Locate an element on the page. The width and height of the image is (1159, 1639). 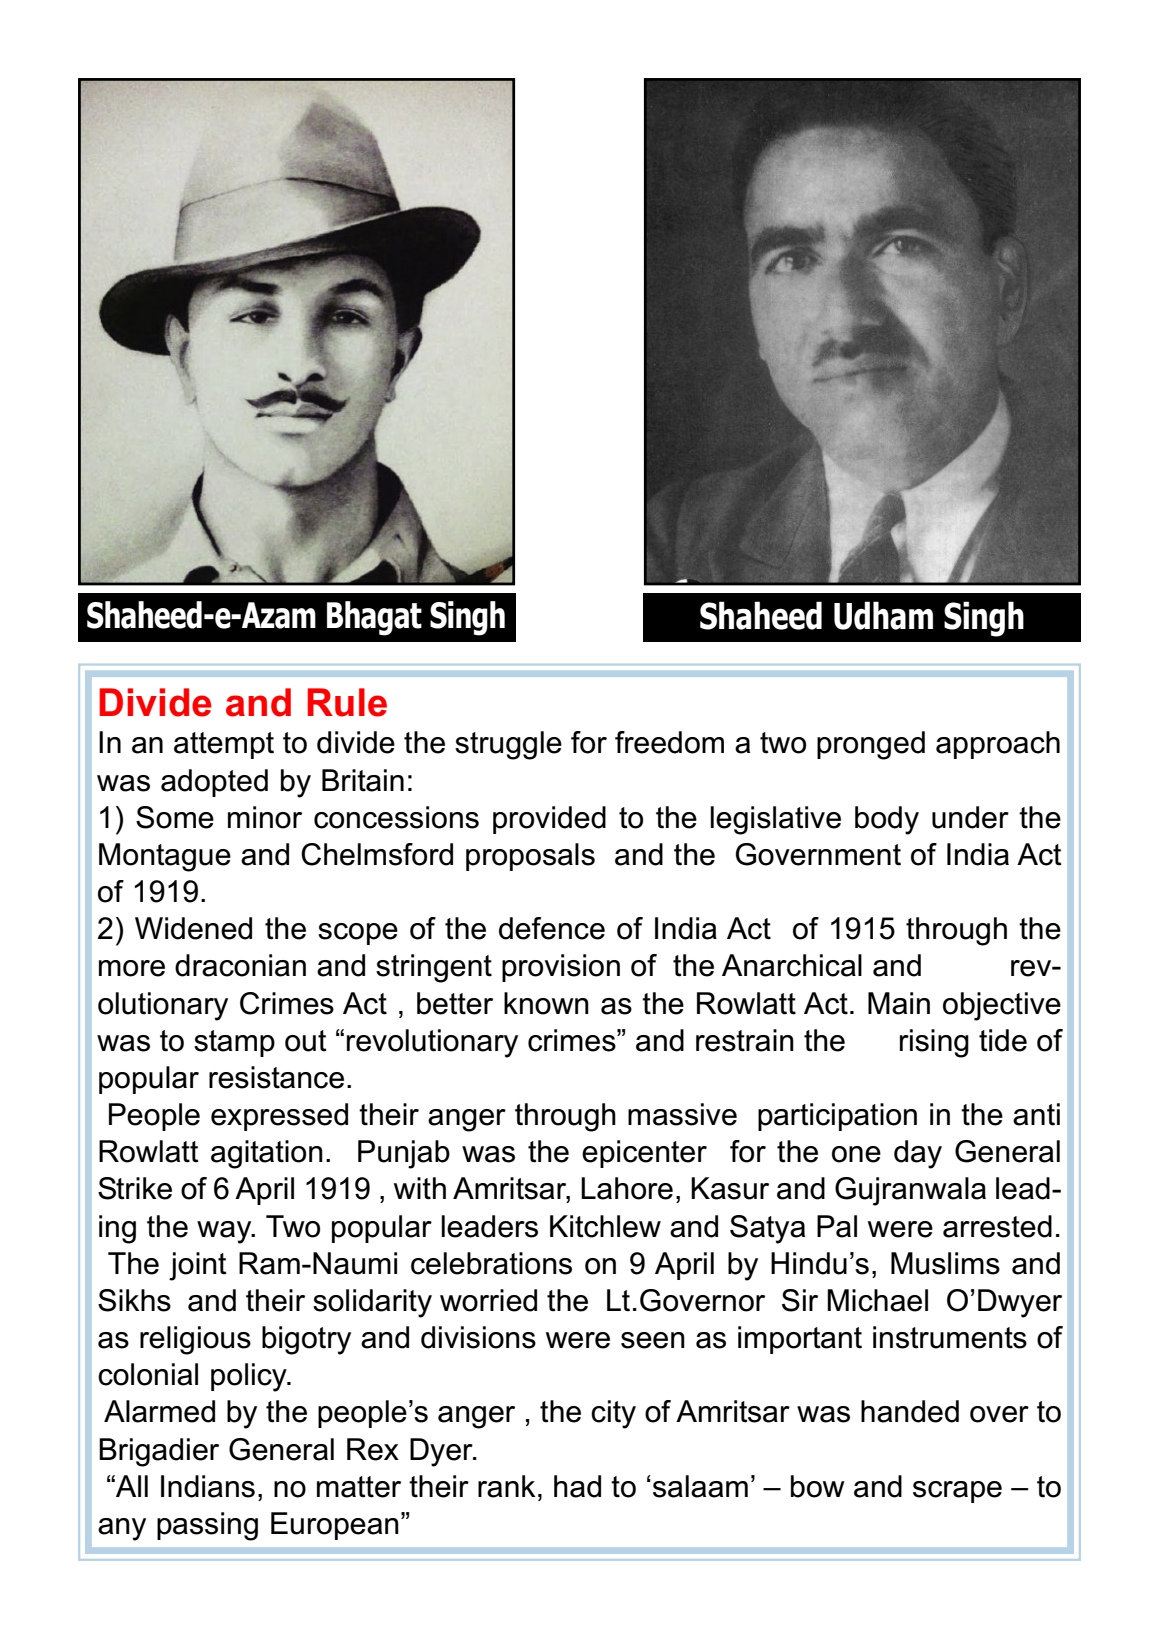
pronged is located at coordinates (871, 745).
